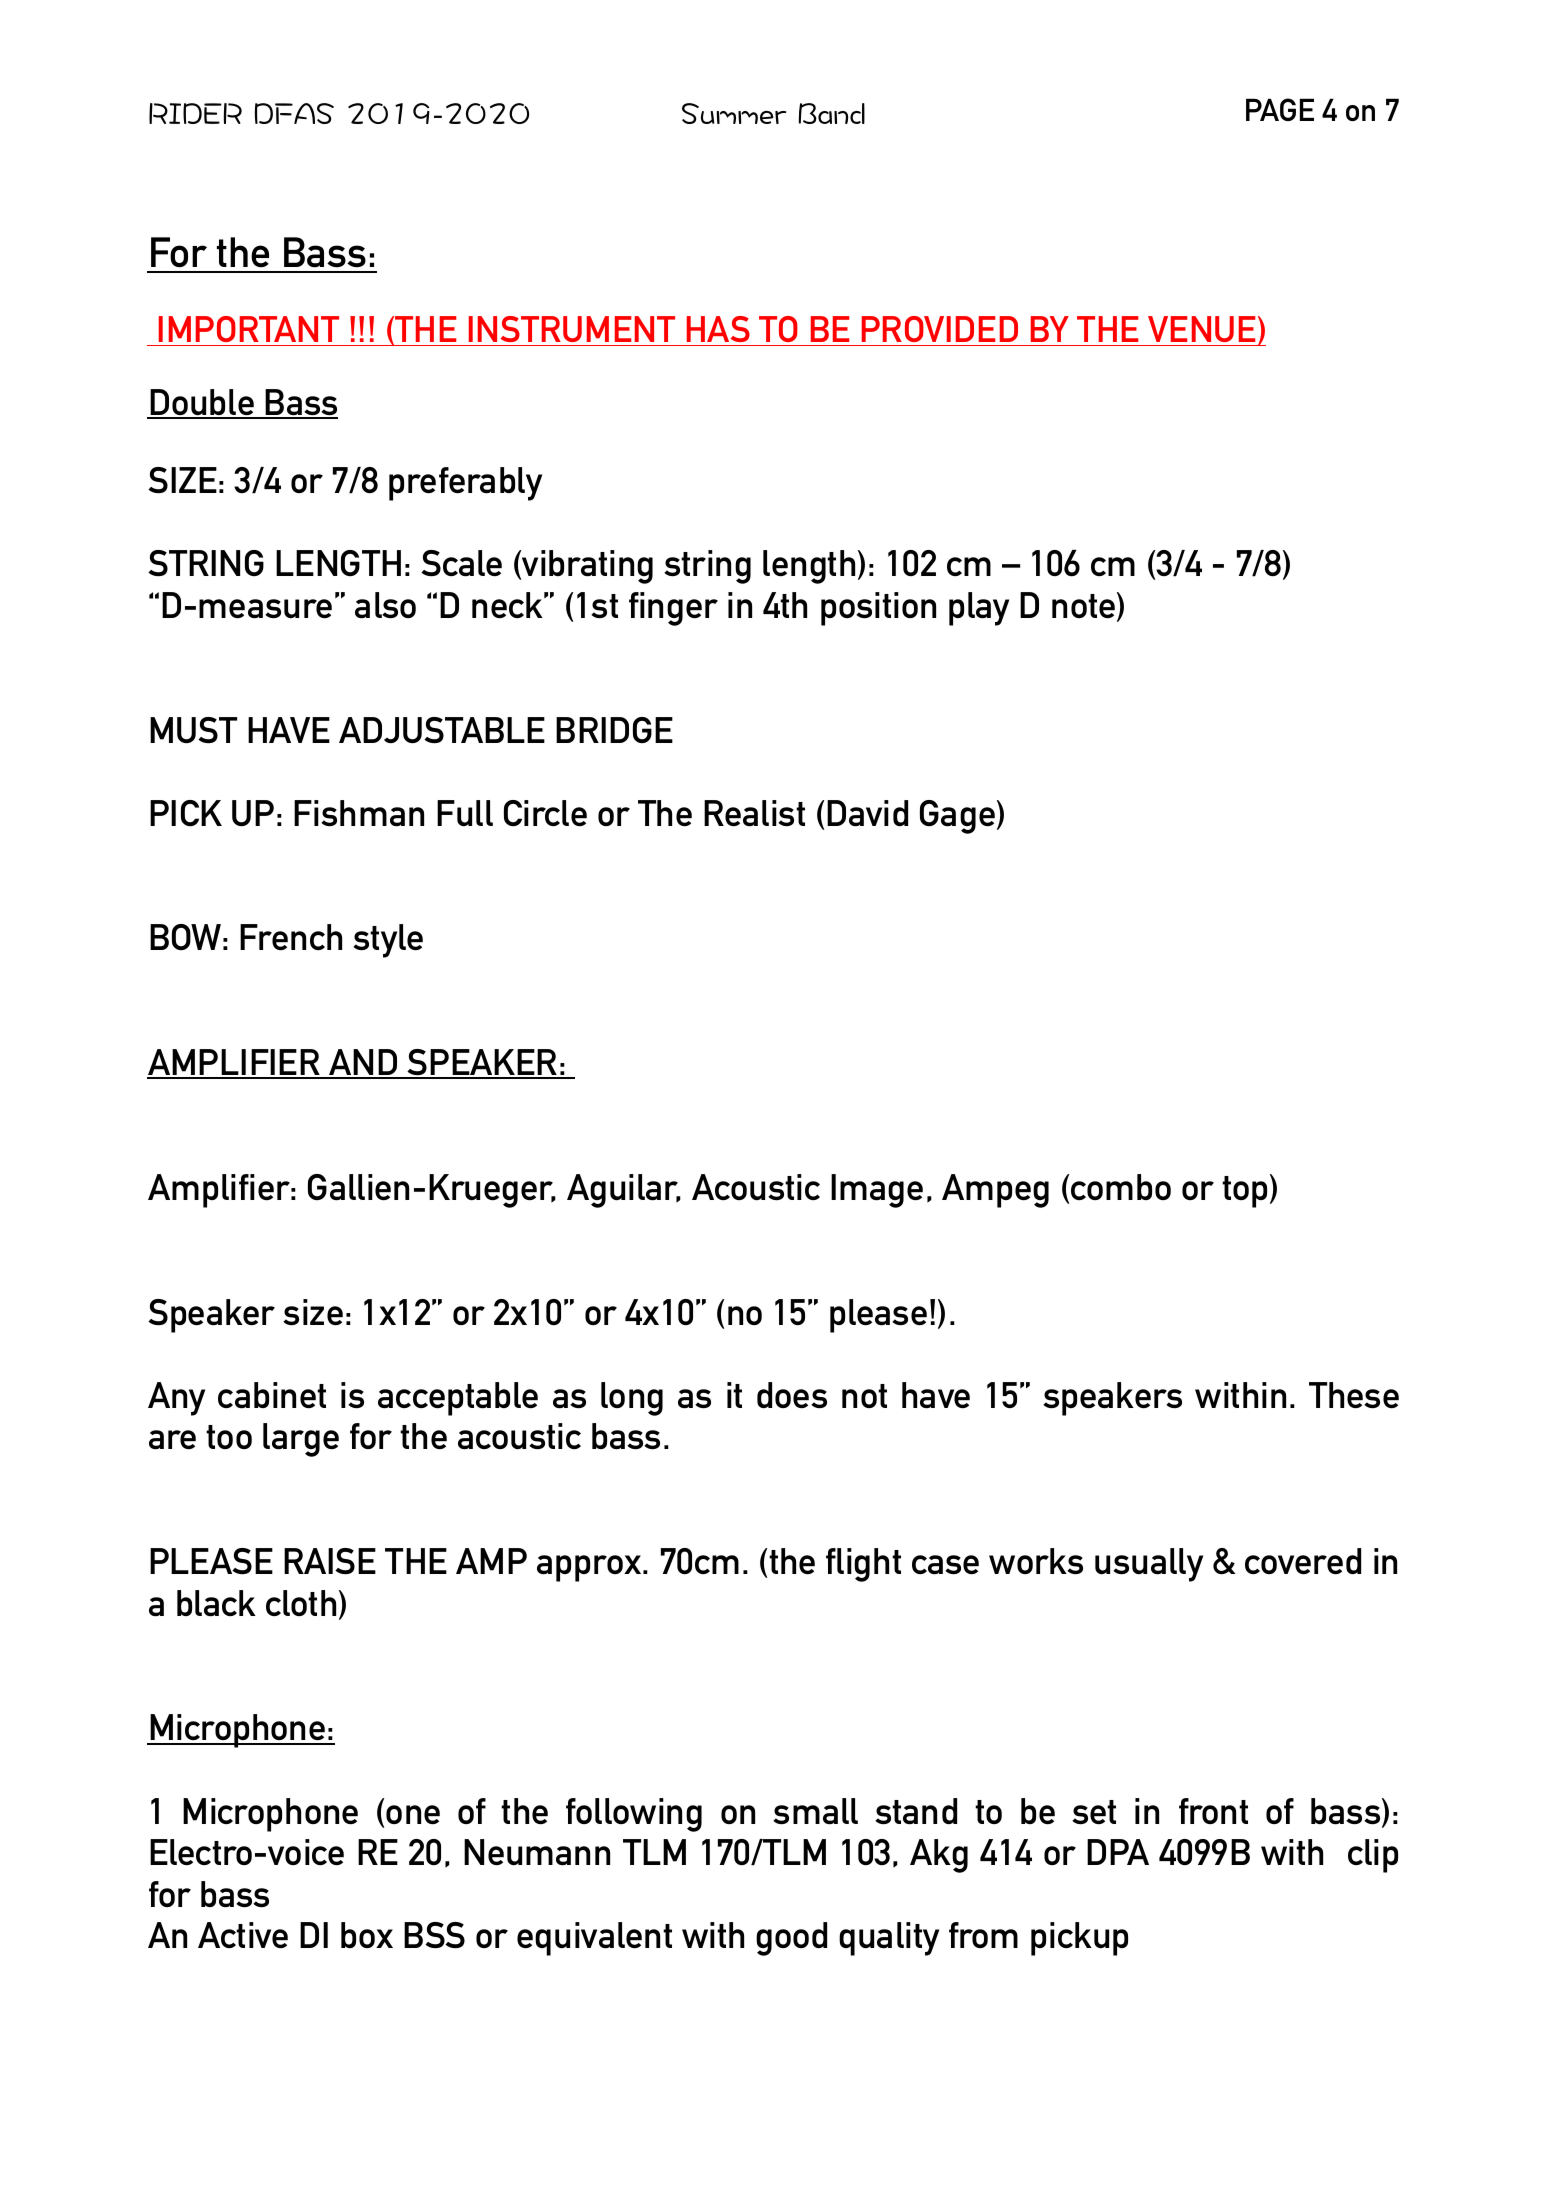 The width and height of the screenshot is (1547, 2188). What do you see at coordinates (367, 1935) in the screenshot?
I see `box` at bounding box center [367, 1935].
